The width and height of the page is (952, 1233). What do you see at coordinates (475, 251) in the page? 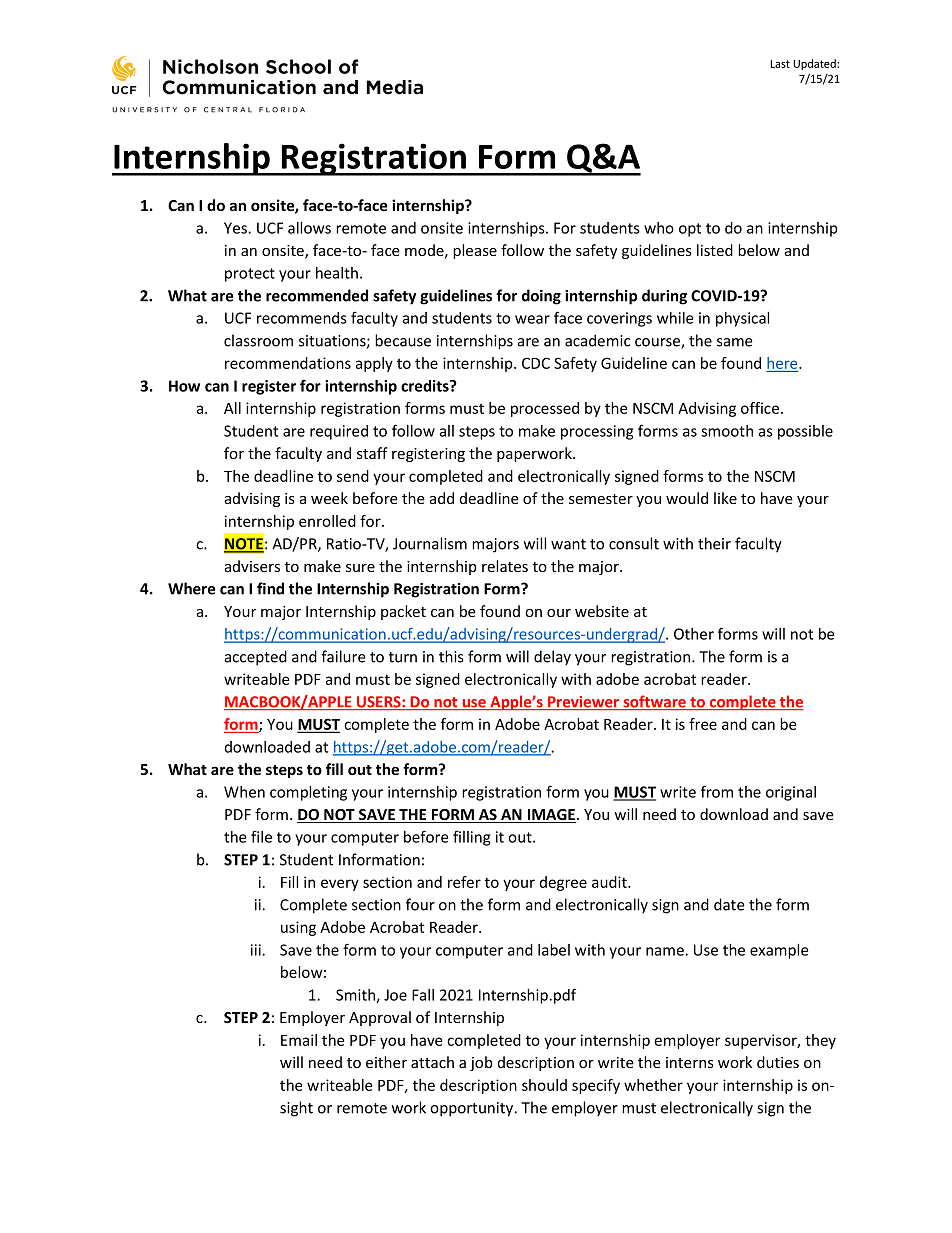
I see `please` at bounding box center [475, 251].
